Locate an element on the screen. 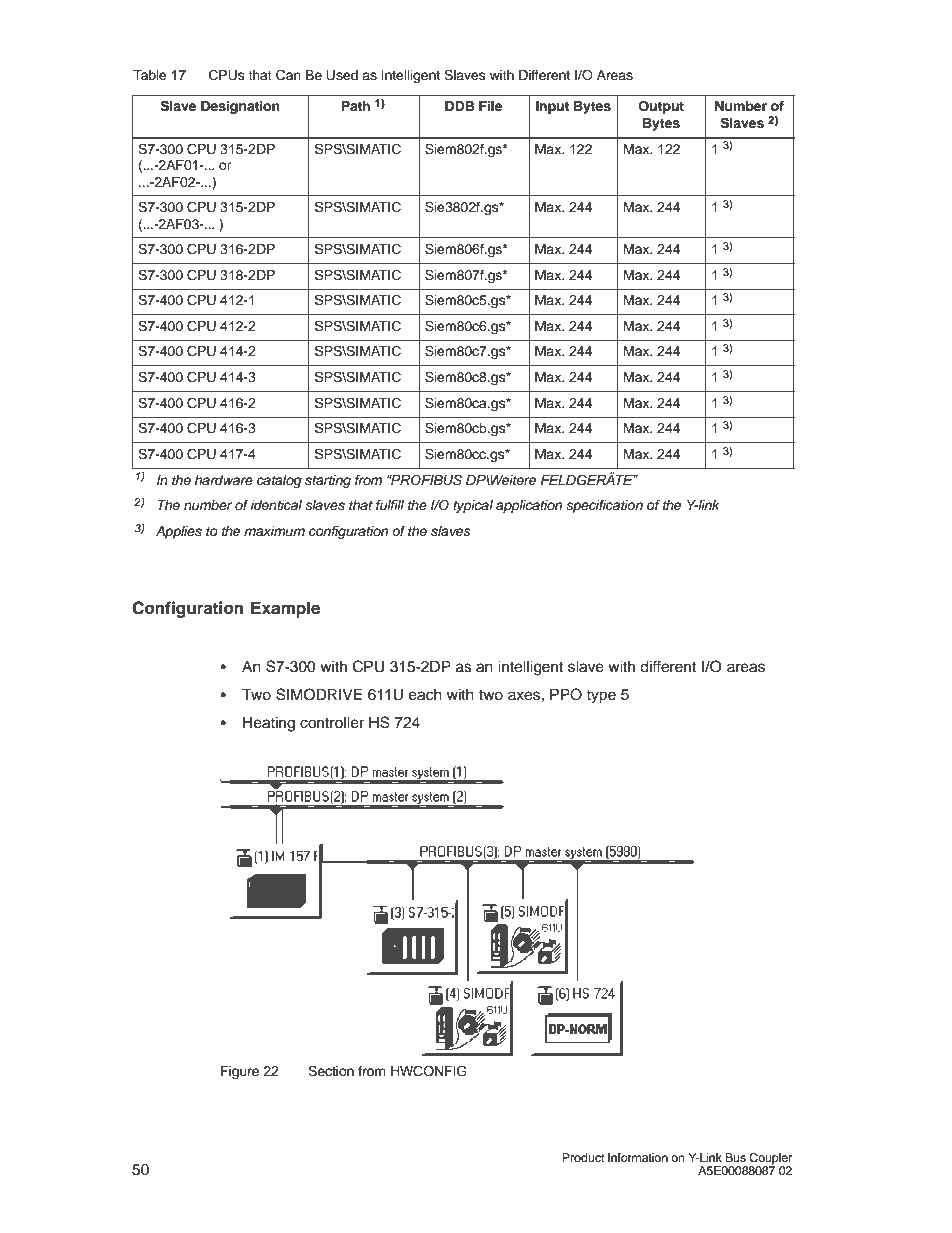 This screenshot has width=952, height=1233. specification is located at coordinates (604, 506).
